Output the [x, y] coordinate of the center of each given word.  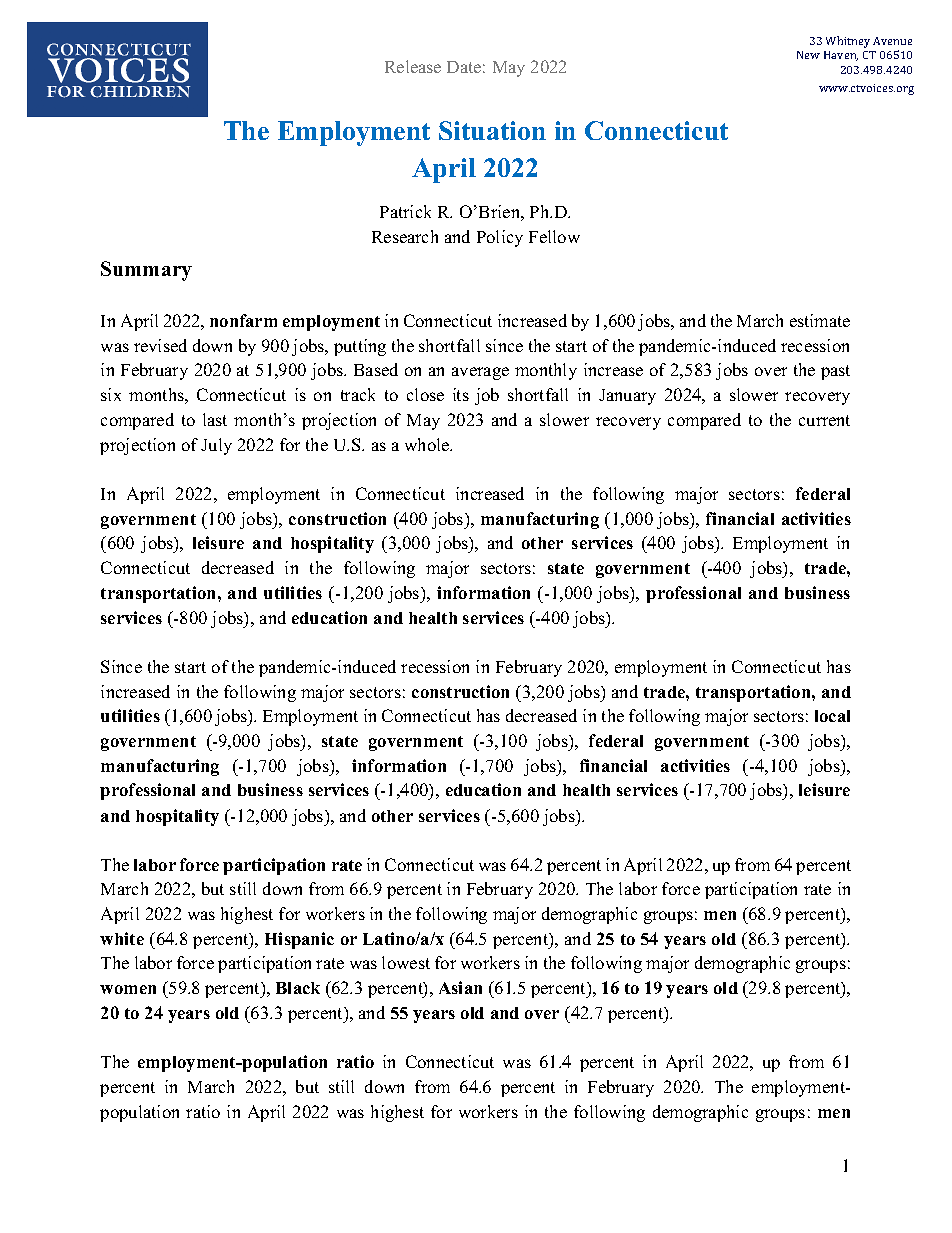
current [824, 420]
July [216, 446]
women [128, 989]
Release [413, 66]
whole [428, 444]
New [808, 55]
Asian [460, 987]
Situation [492, 130]
